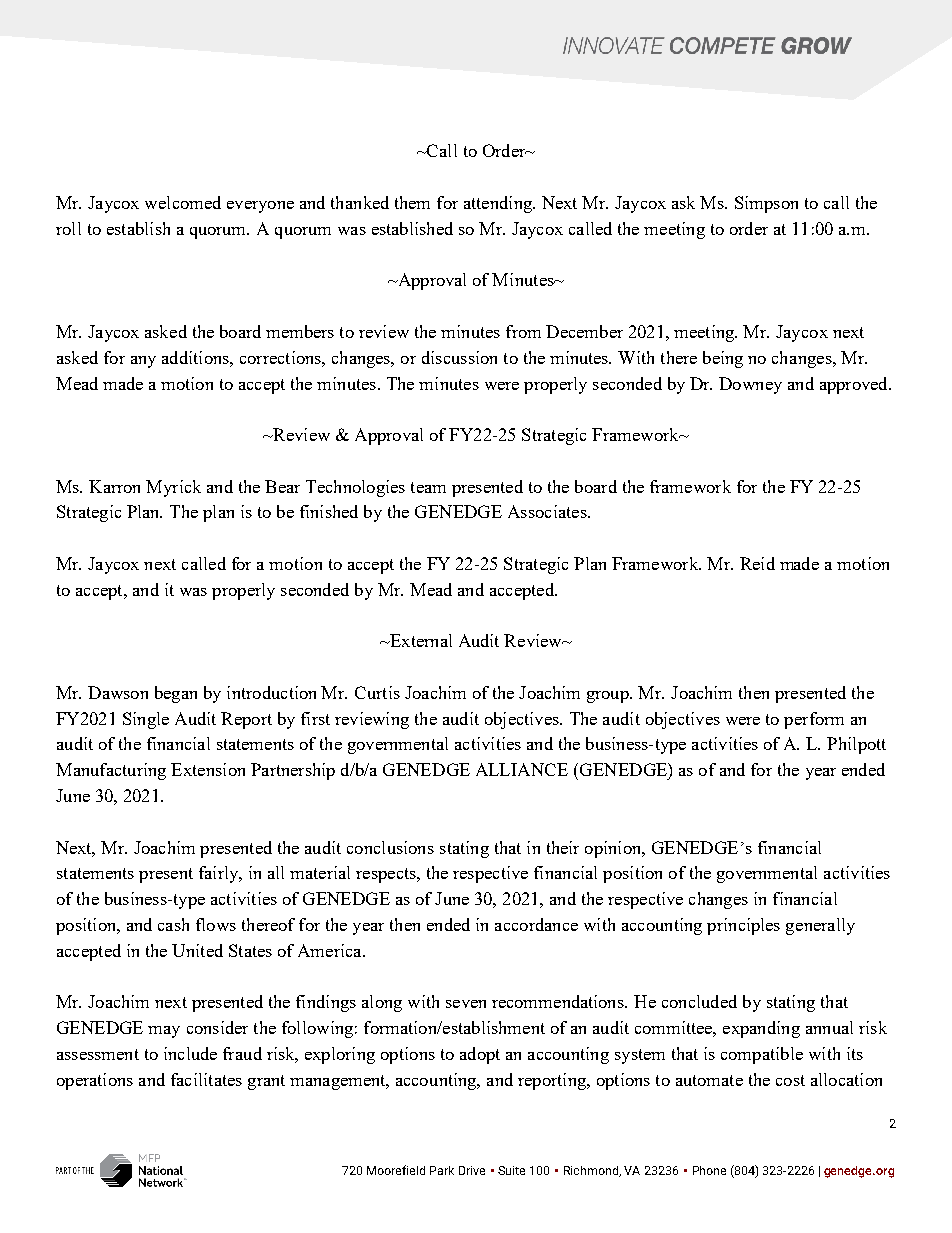 This screenshot has width=952, height=1233. What do you see at coordinates (206, 1079) in the screenshot?
I see `facilitates` at bounding box center [206, 1079].
